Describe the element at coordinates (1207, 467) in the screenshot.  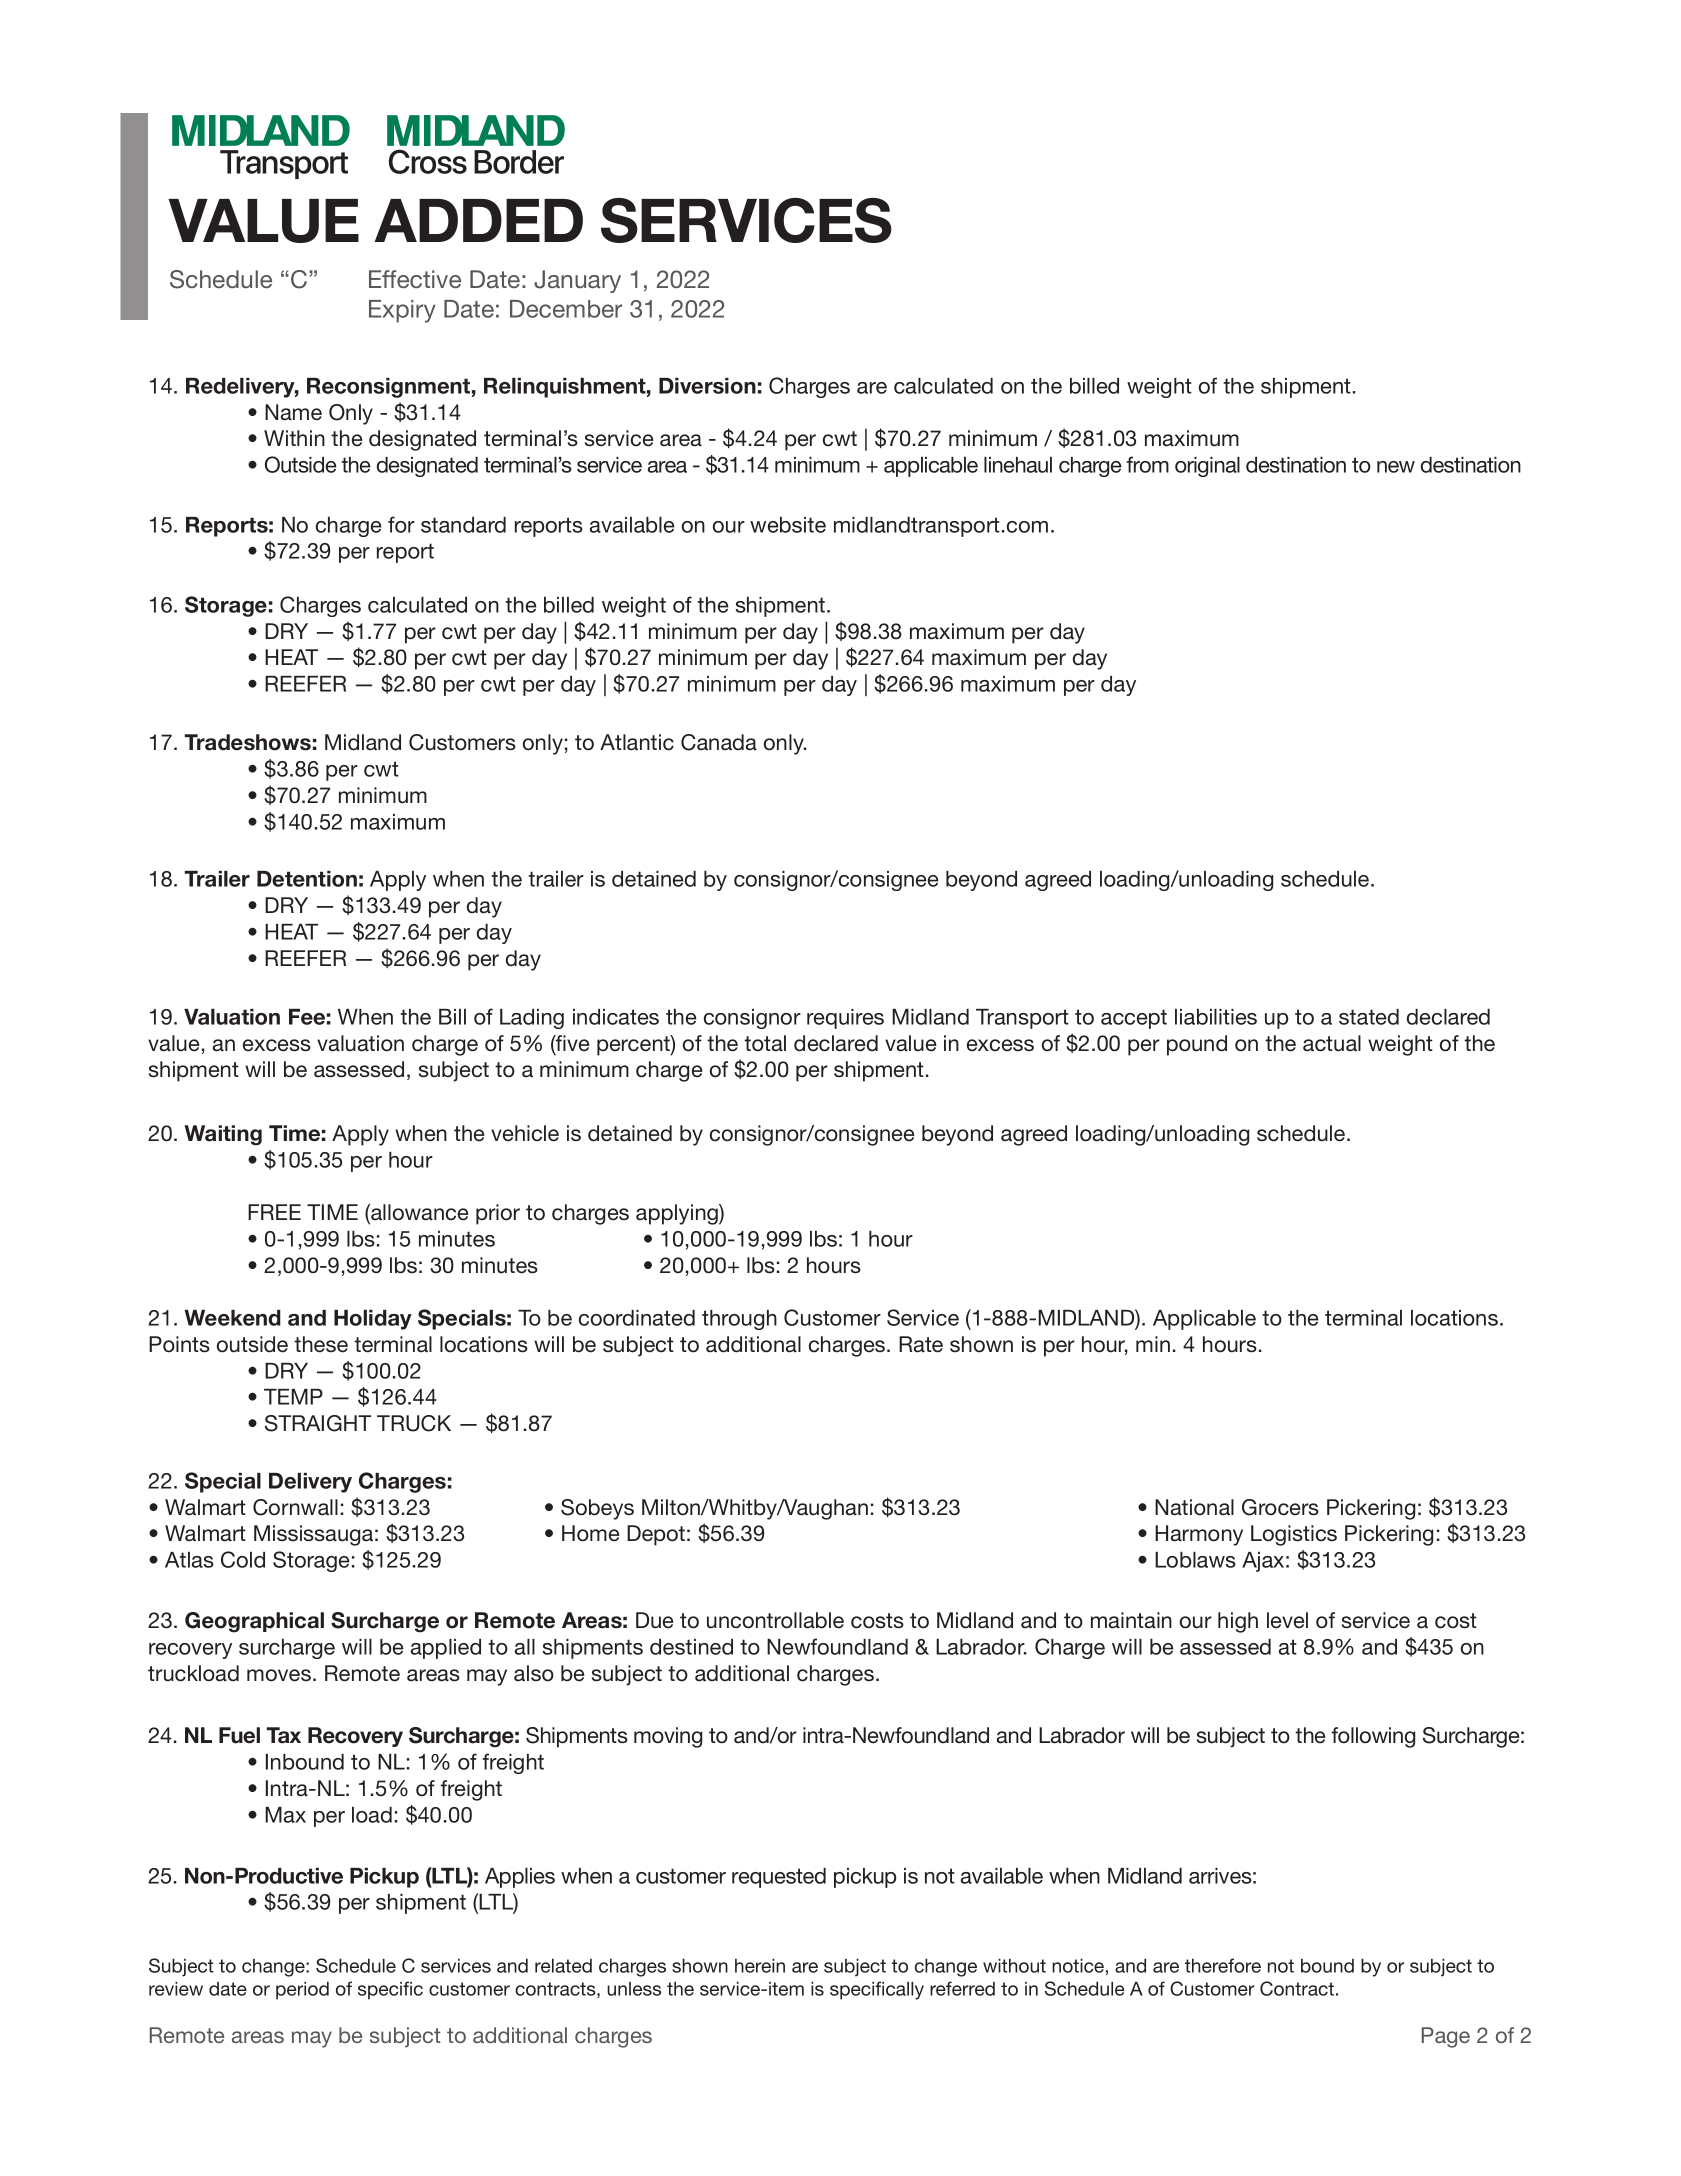
I see `original` at that location.
